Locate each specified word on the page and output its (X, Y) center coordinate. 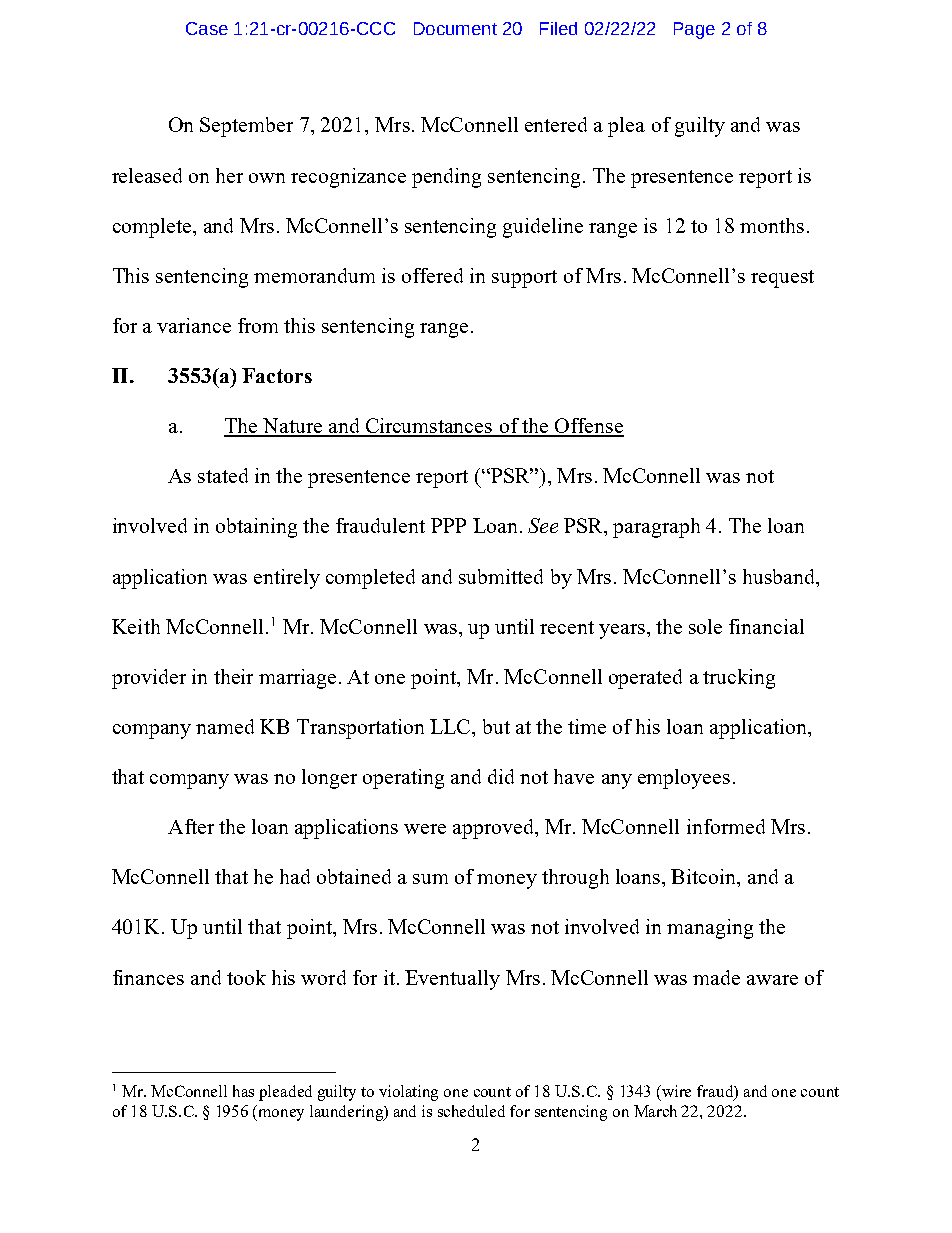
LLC (451, 726)
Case (207, 28)
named (225, 726)
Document (455, 28)
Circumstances (429, 427)
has (243, 1091)
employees (684, 779)
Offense (588, 427)
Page (694, 30)
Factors (277, 375)
